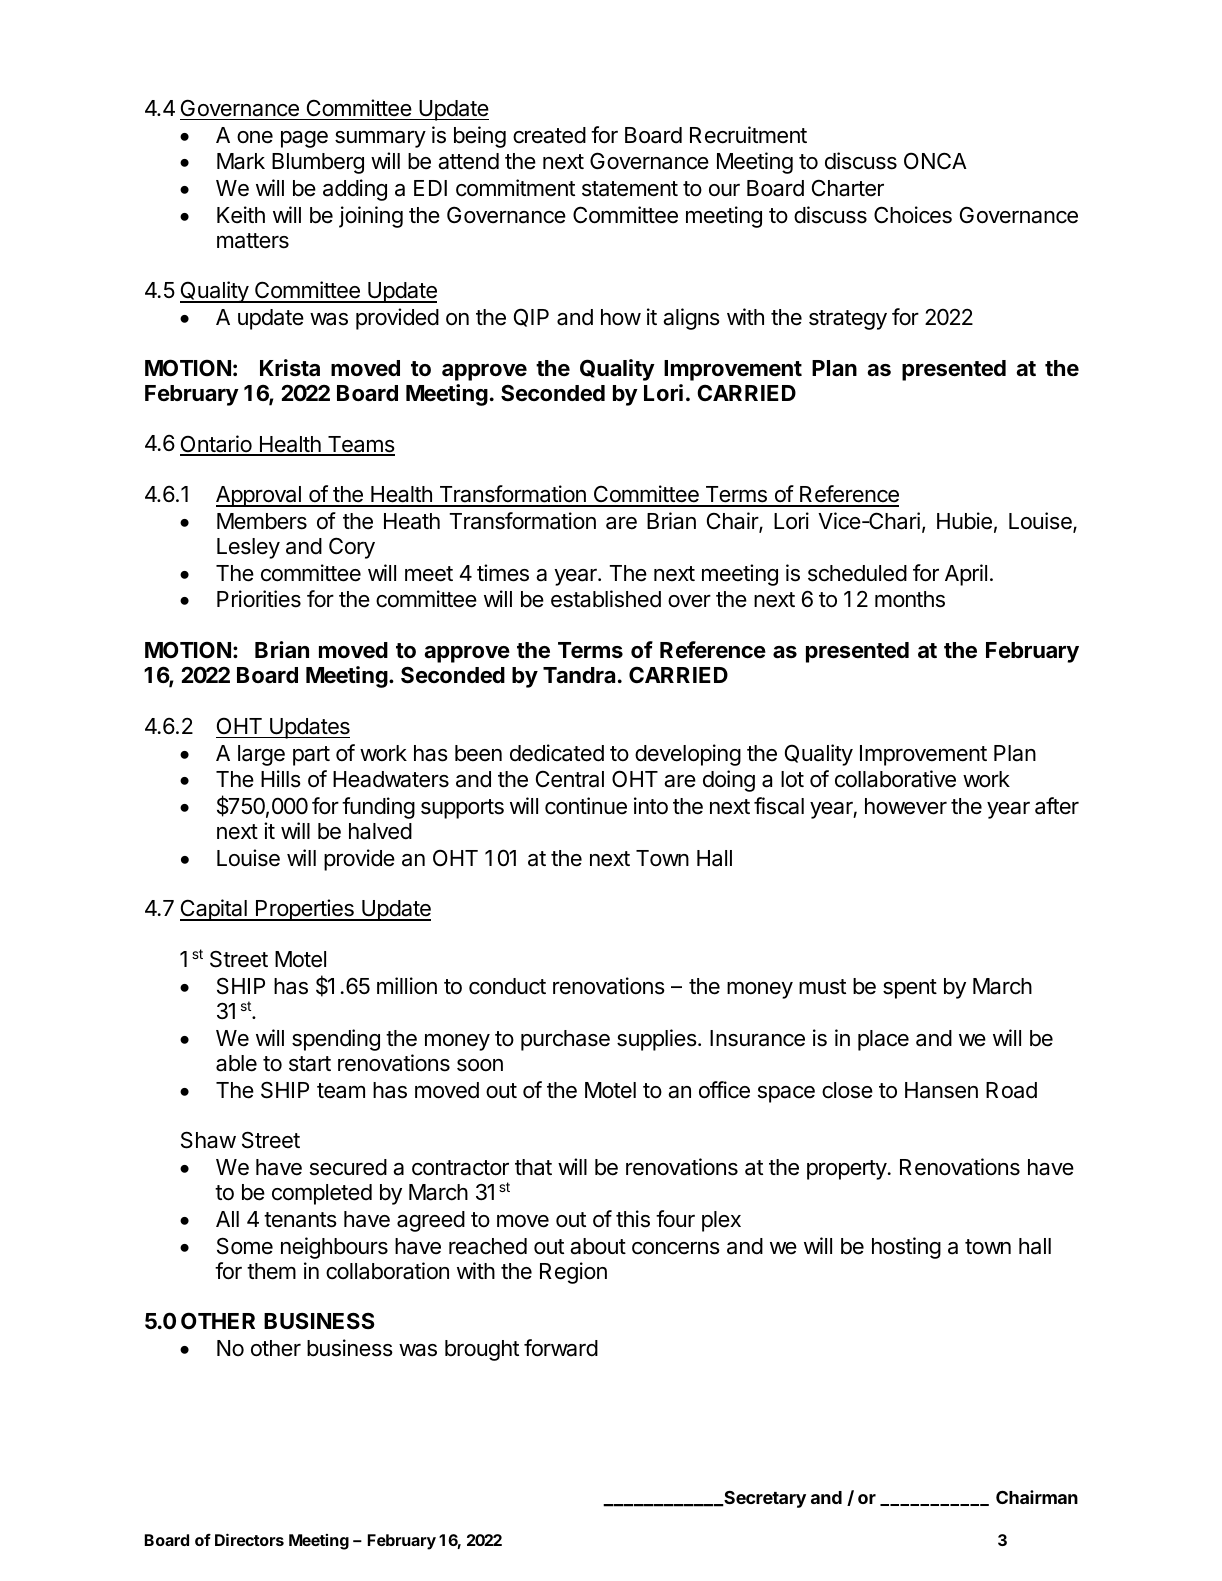 The image size is (1222, 1581). What do you see at coordinates (310, 1064) in the page?
I see `start` at bounding box center [310, 1064].
